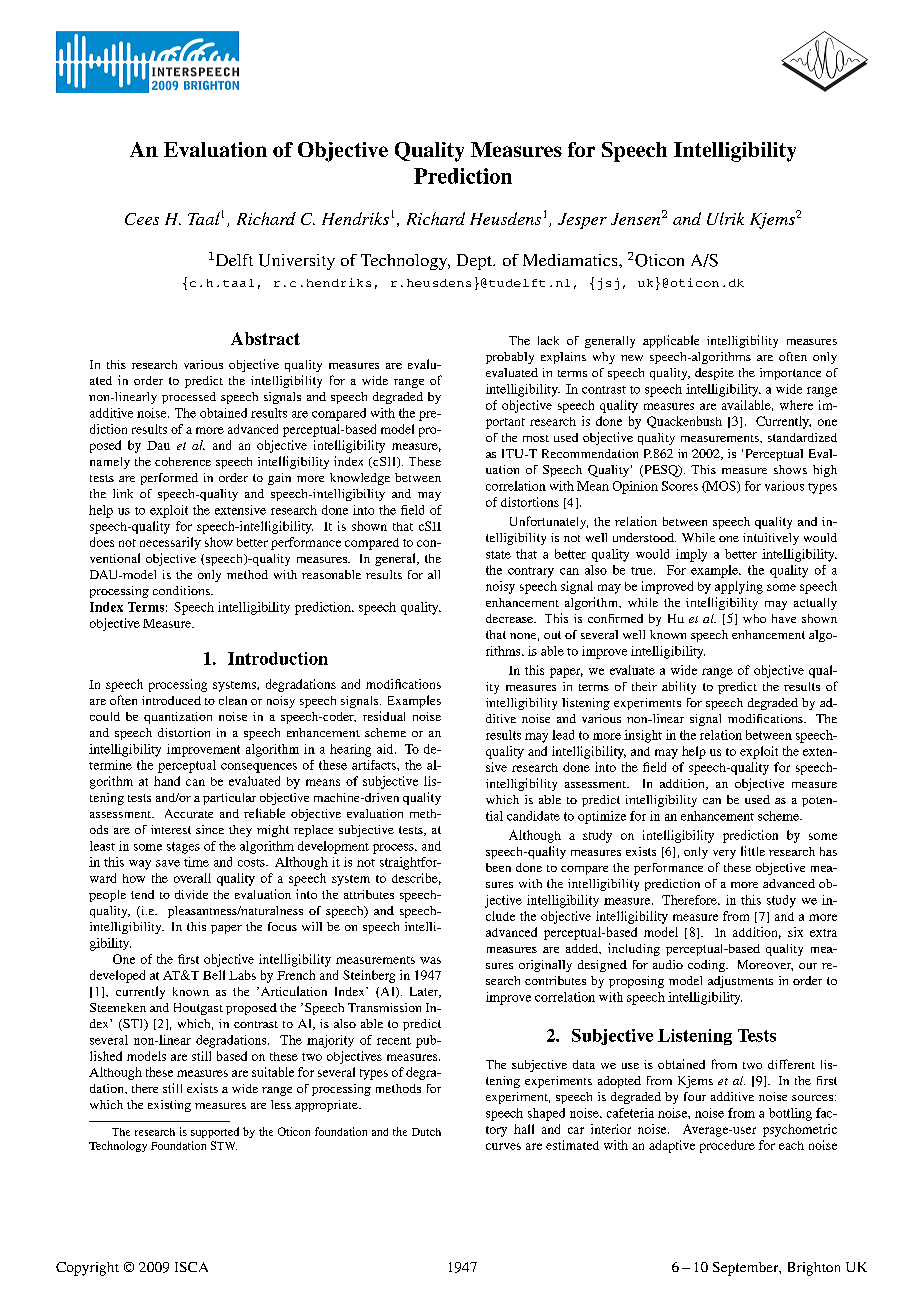 Image resolution: width=924 pixels, height=1308 pixels. Describe the element at coordinates (643, 736) in the page. I see `insight` at that location.
